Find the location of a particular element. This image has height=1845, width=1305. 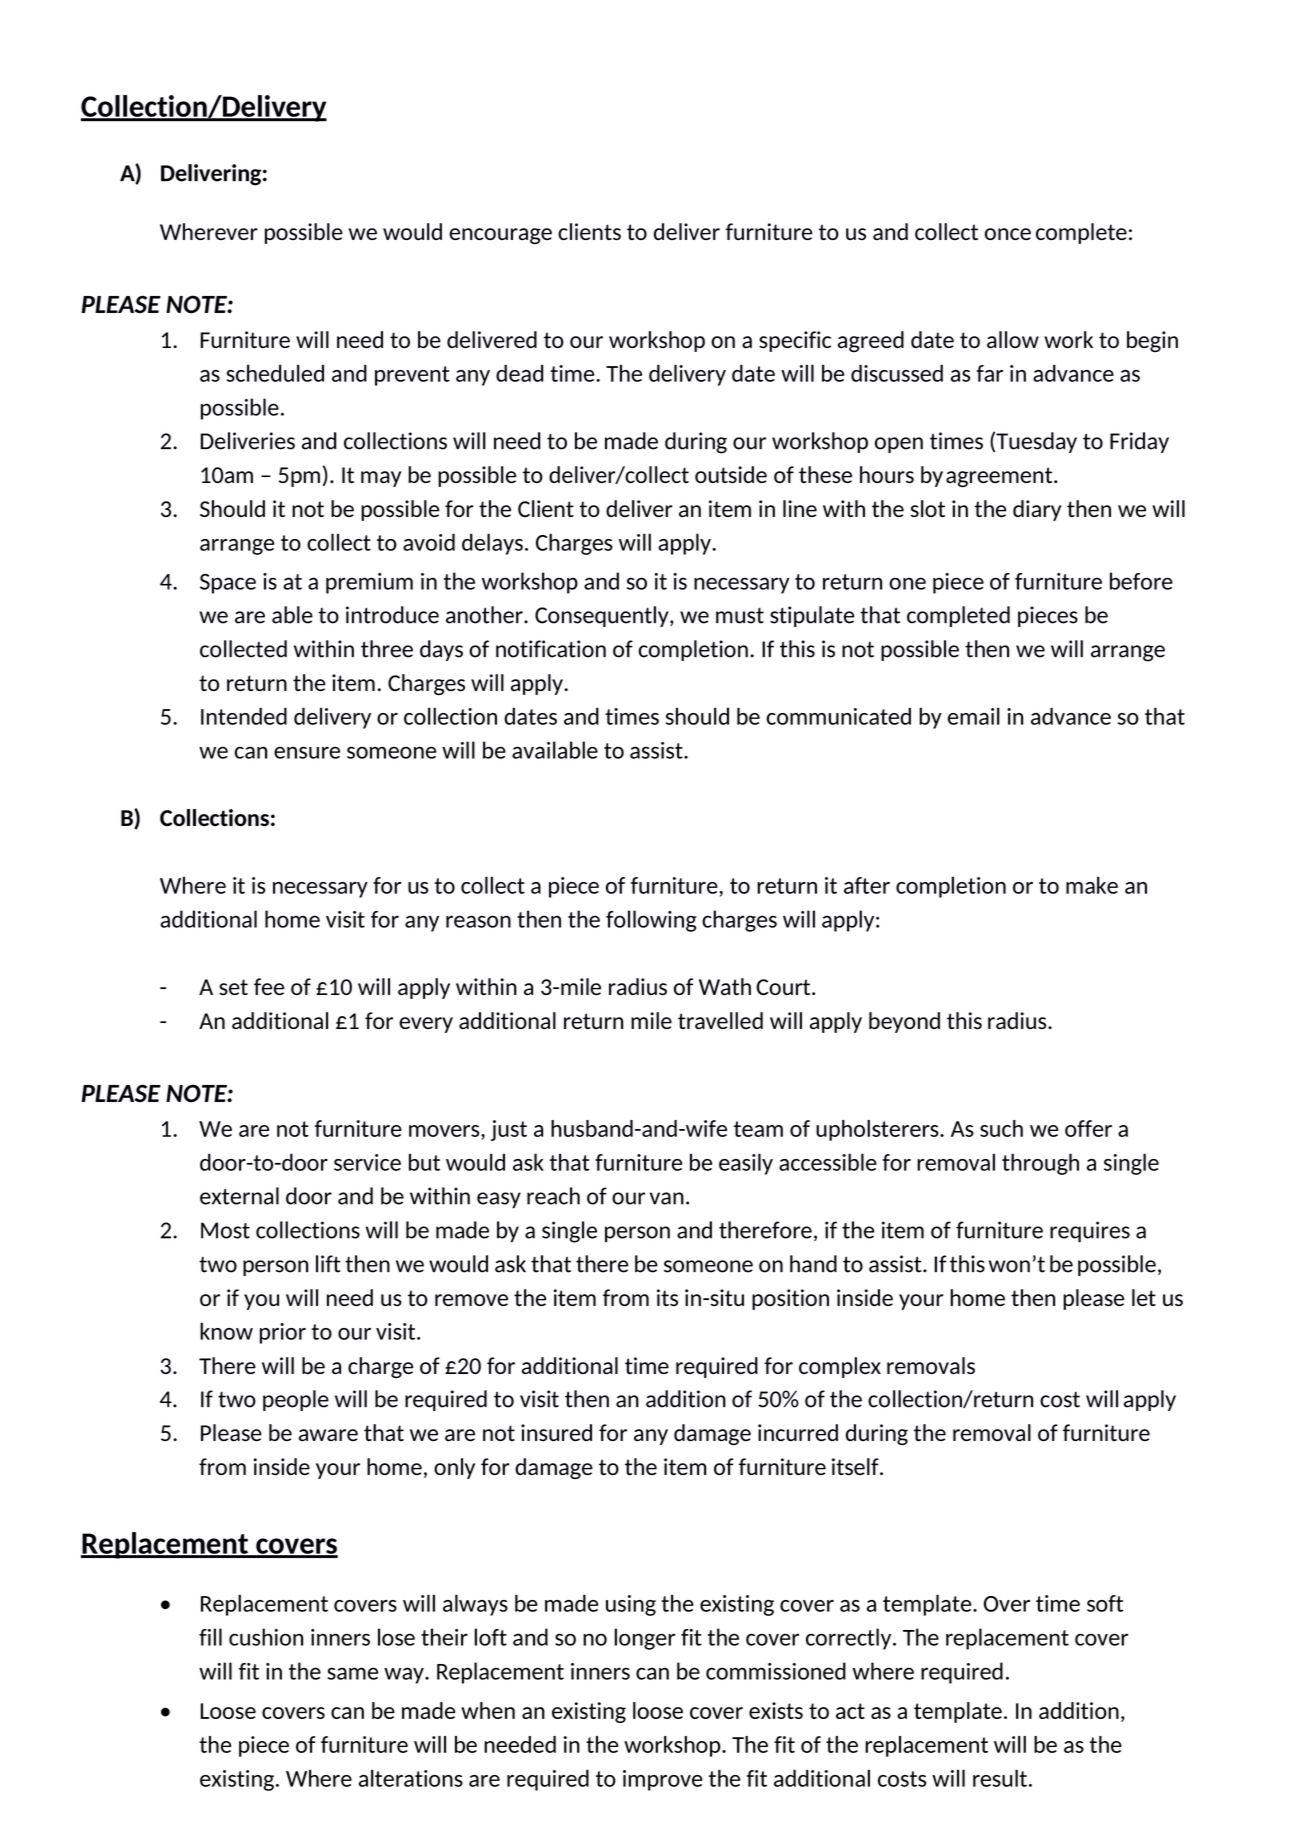

make is located at coordinates (1092, 885).
